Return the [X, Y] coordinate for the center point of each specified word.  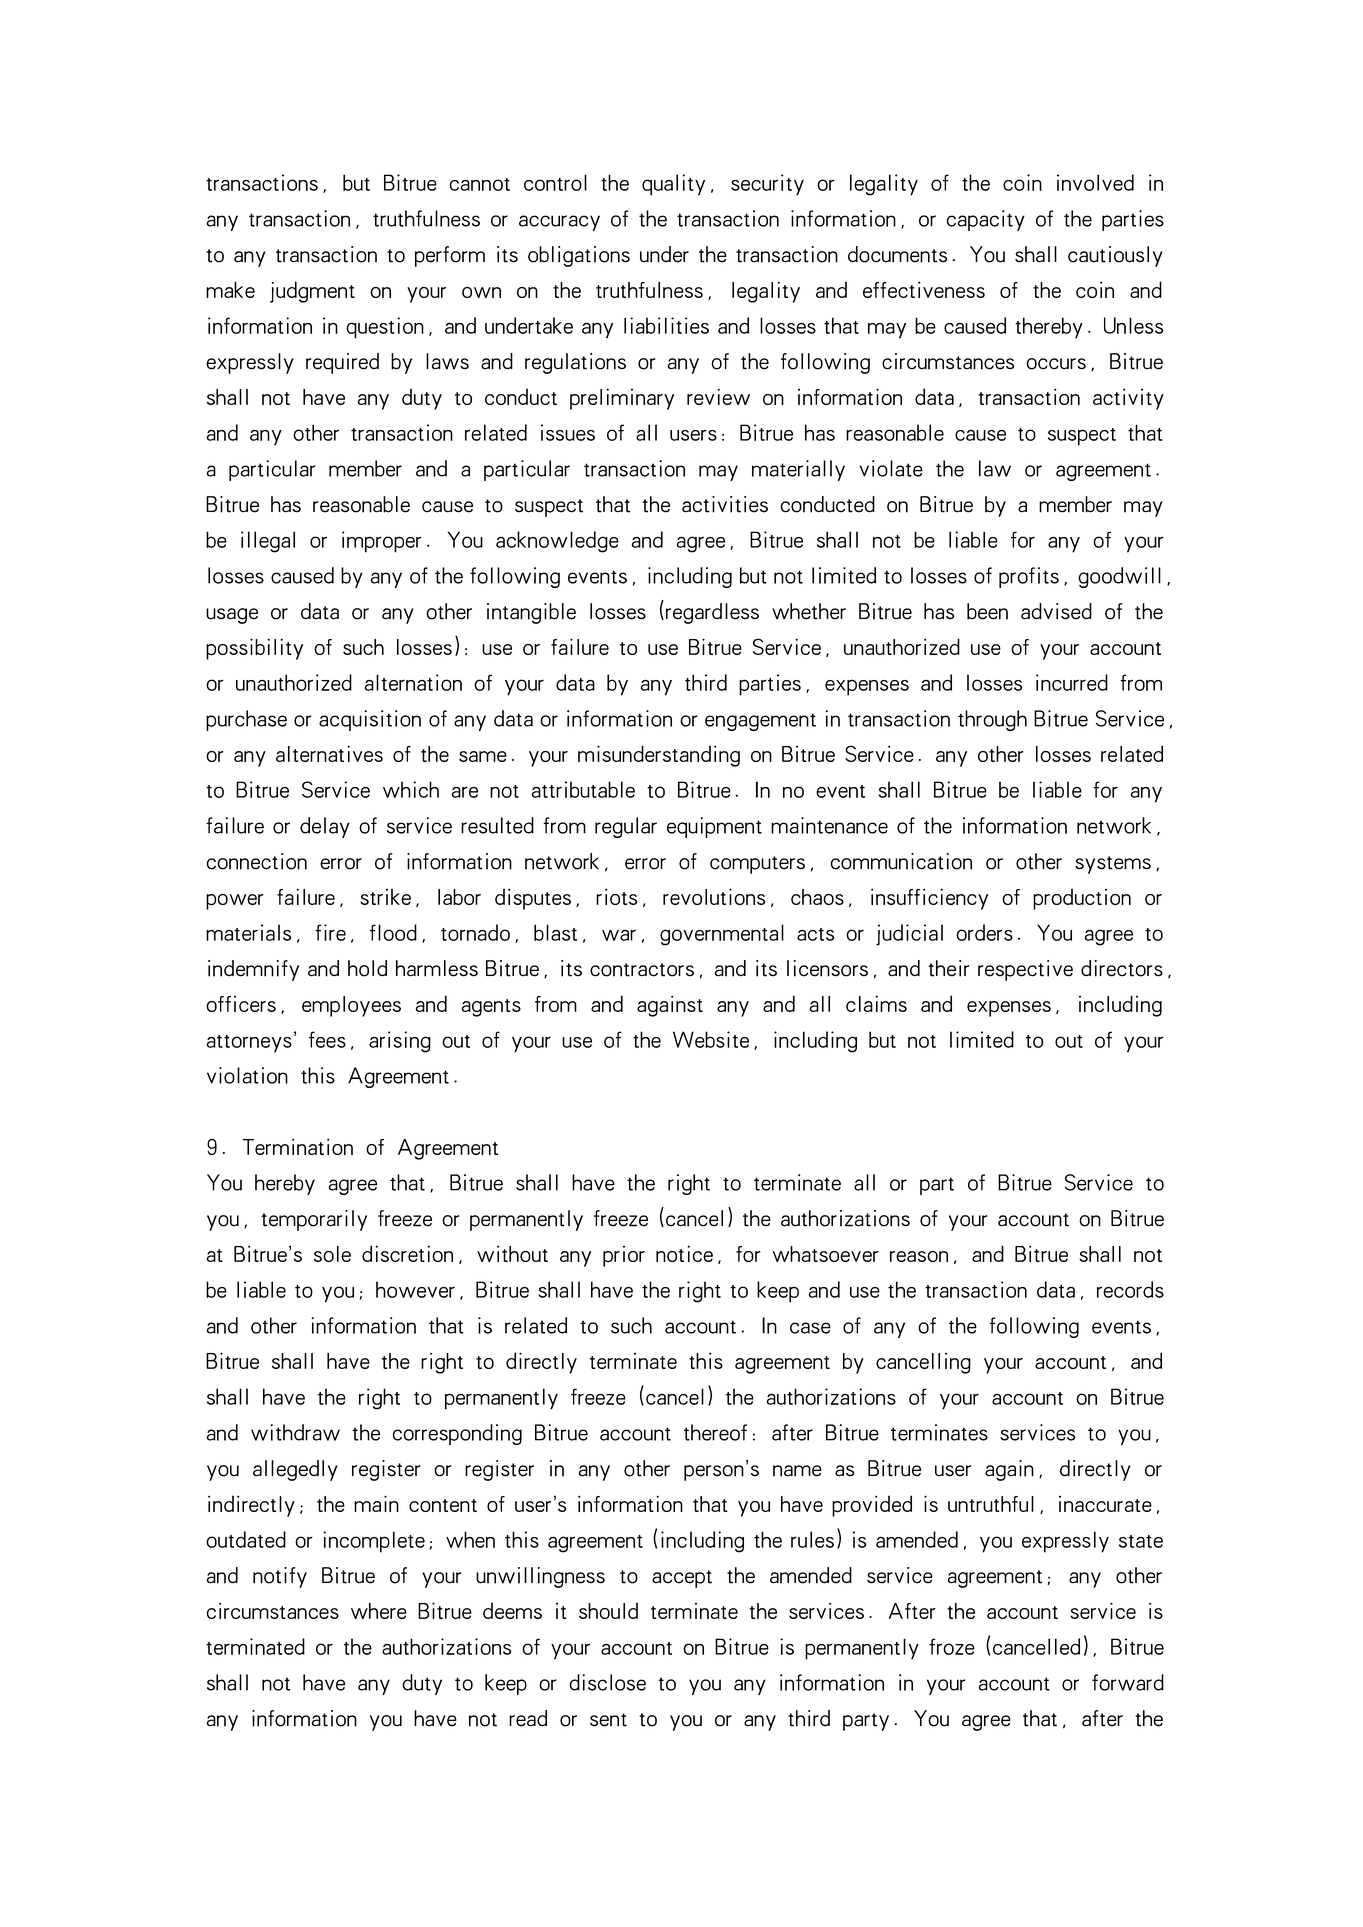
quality [673, 185]
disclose [607, 1682]
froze [952, 1646]
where [379, 1611]
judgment [312, 292]
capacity [986, 220]
